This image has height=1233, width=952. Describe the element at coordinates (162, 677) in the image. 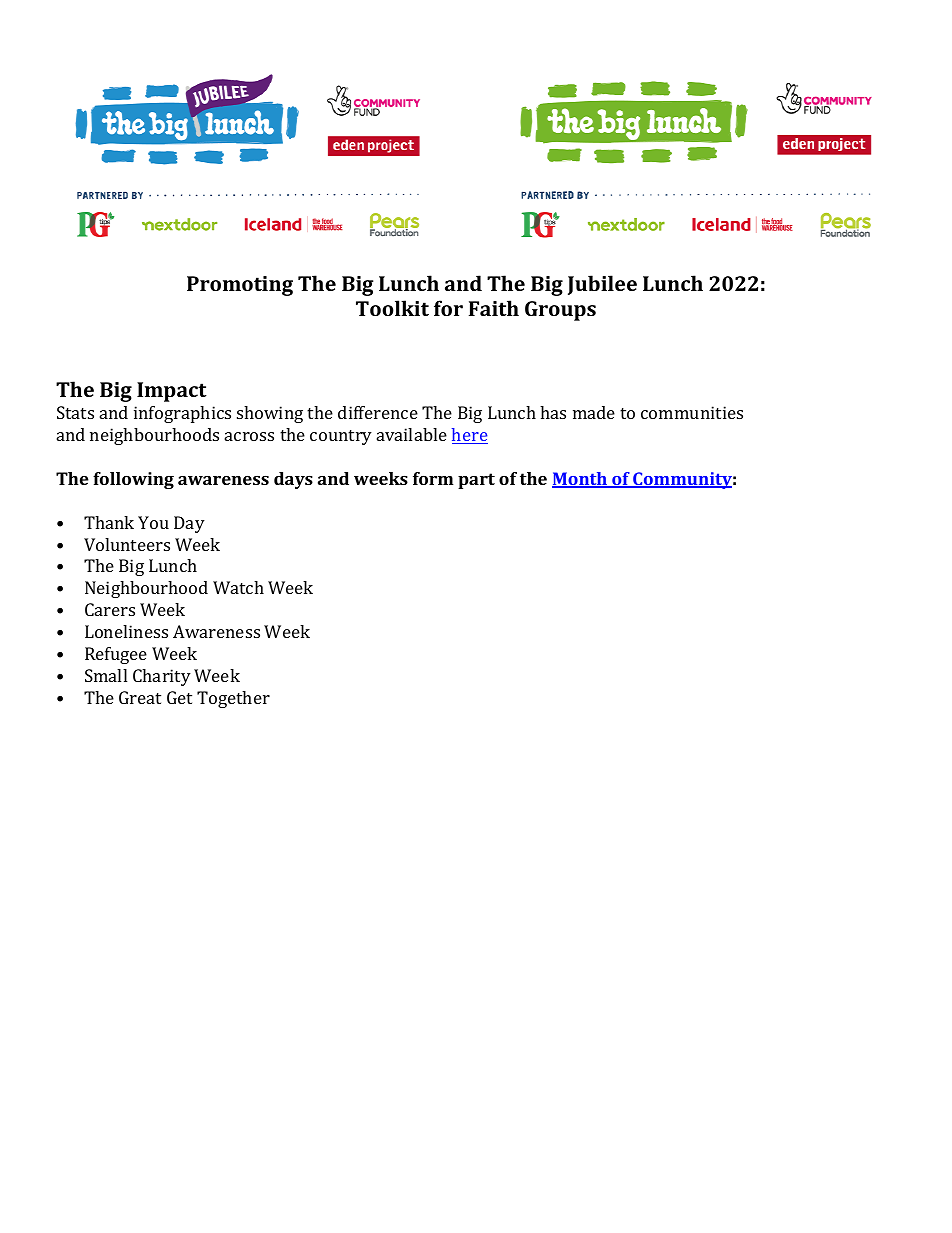

I see `Charity` at that location.
